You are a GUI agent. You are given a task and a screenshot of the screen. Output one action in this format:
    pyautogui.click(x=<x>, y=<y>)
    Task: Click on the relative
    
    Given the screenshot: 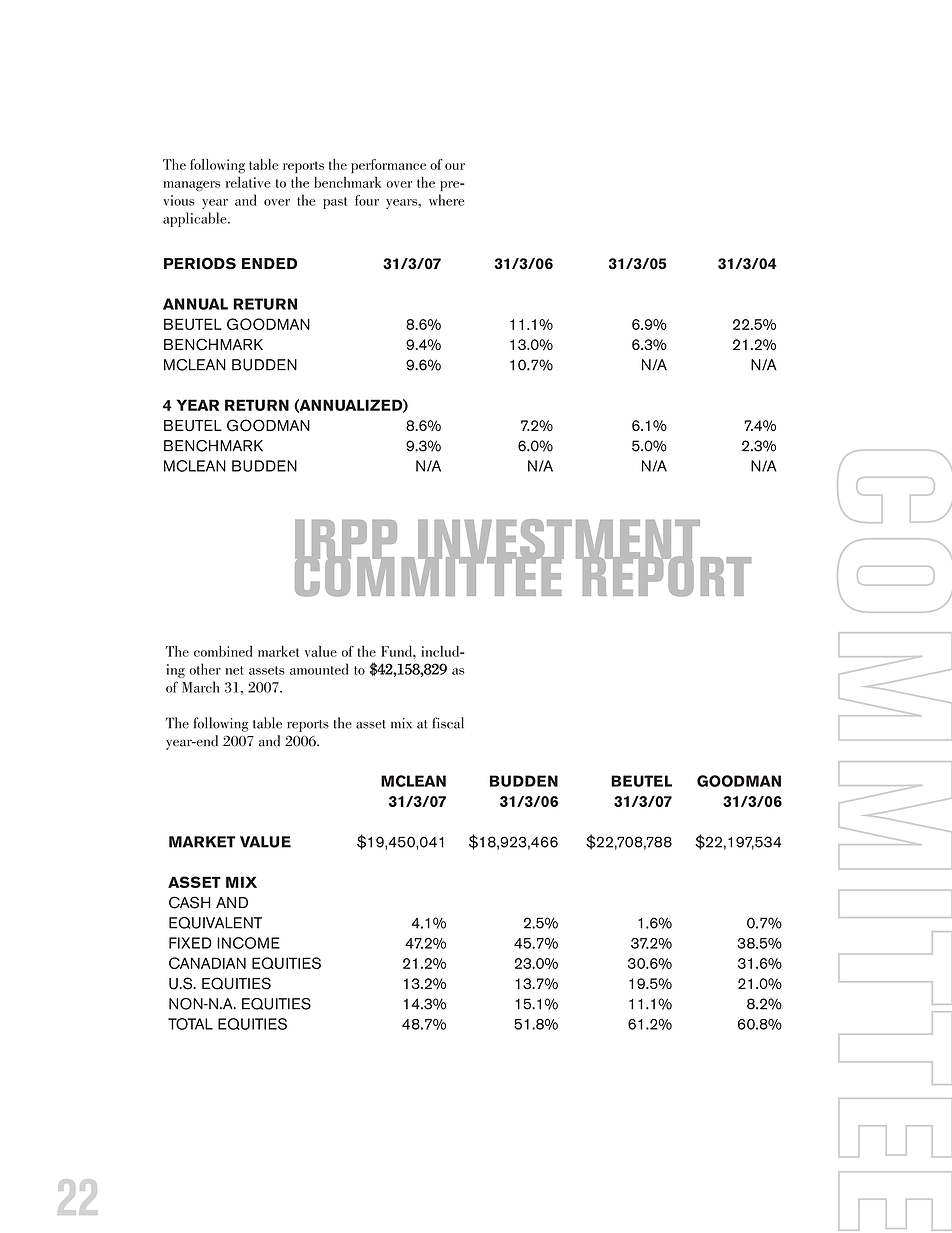 What is the action you would take?
    pyautogui.click(x=248, y=182)
